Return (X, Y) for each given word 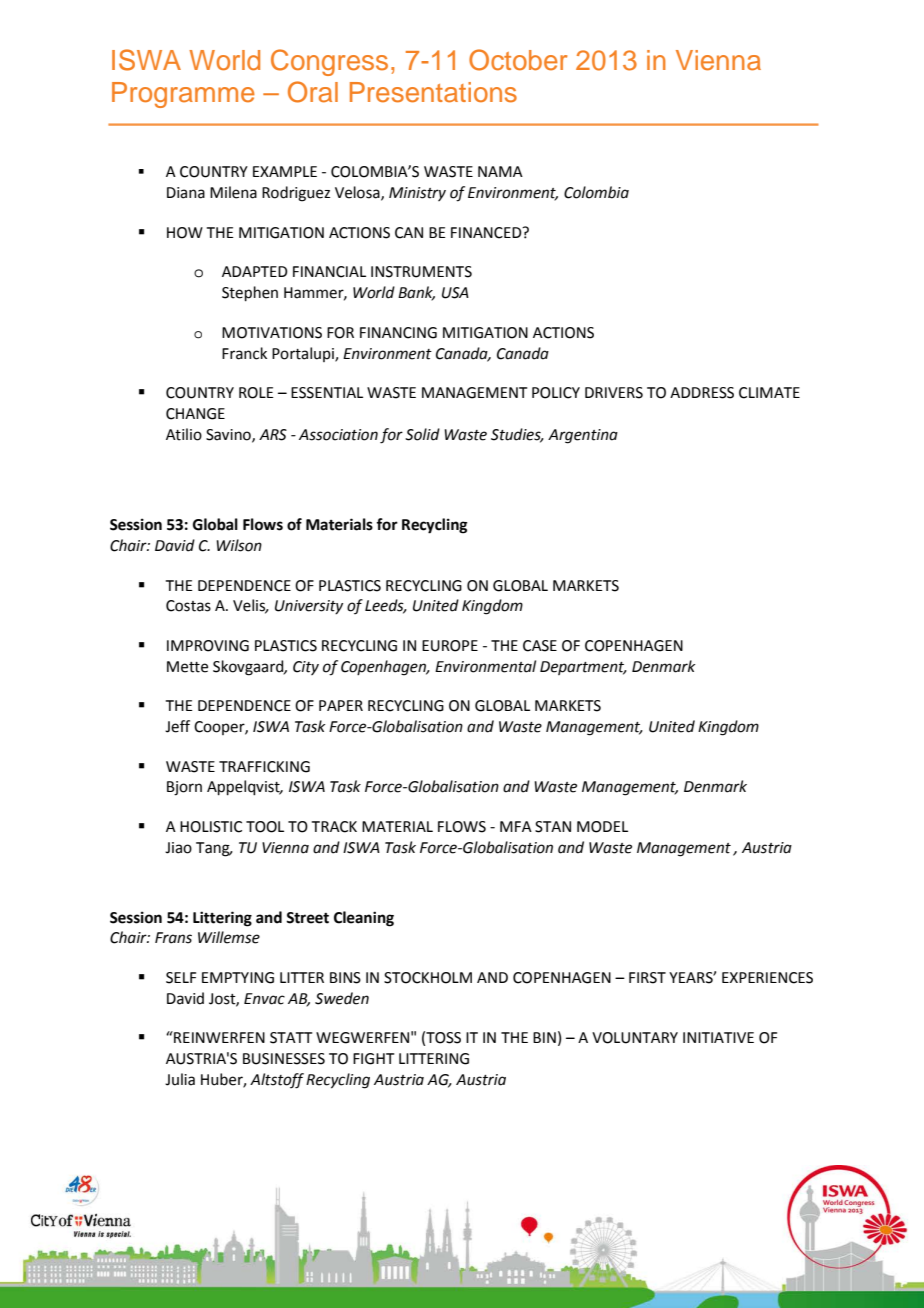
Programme (183, 95)
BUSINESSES (284, 1059)
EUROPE (450, 646)
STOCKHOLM (428, 978)
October (518, 60)
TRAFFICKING (264, 767)
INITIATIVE (718, 1037)
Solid (422, 434)
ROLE (256, 393)
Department (583, 668)
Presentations (433, 92)
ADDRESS (702, 393)
